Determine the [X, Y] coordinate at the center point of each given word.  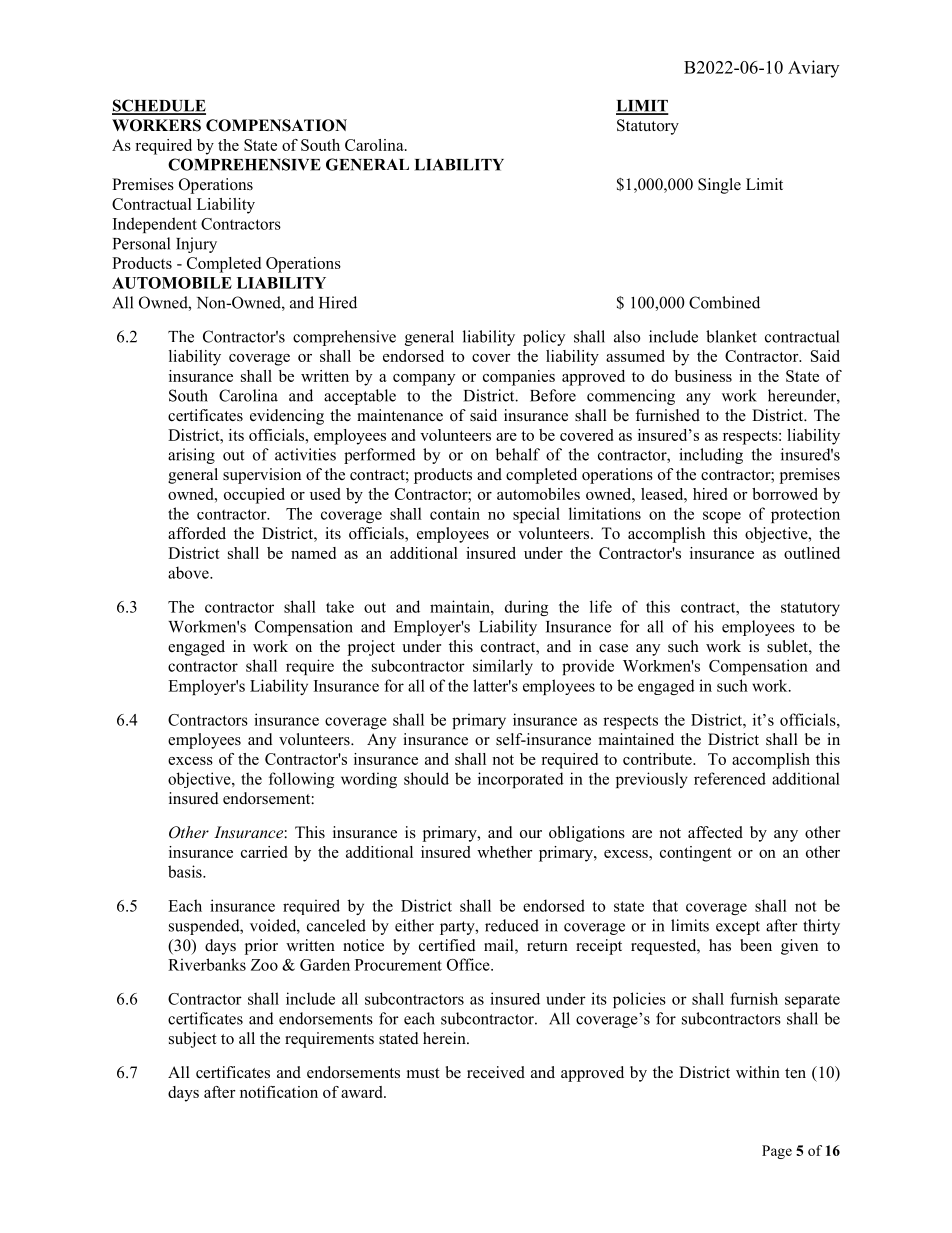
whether [505, 852]
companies [519, 378]
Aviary [813, 69]
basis [186, 871]
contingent [696, 854]
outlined [812, 553]
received [496, 1072]
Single [719, 186]
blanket [731, 336]
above [189, 572]
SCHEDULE [159, 106]
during [526, 608]
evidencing [287, 417]
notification [279, 1092]
